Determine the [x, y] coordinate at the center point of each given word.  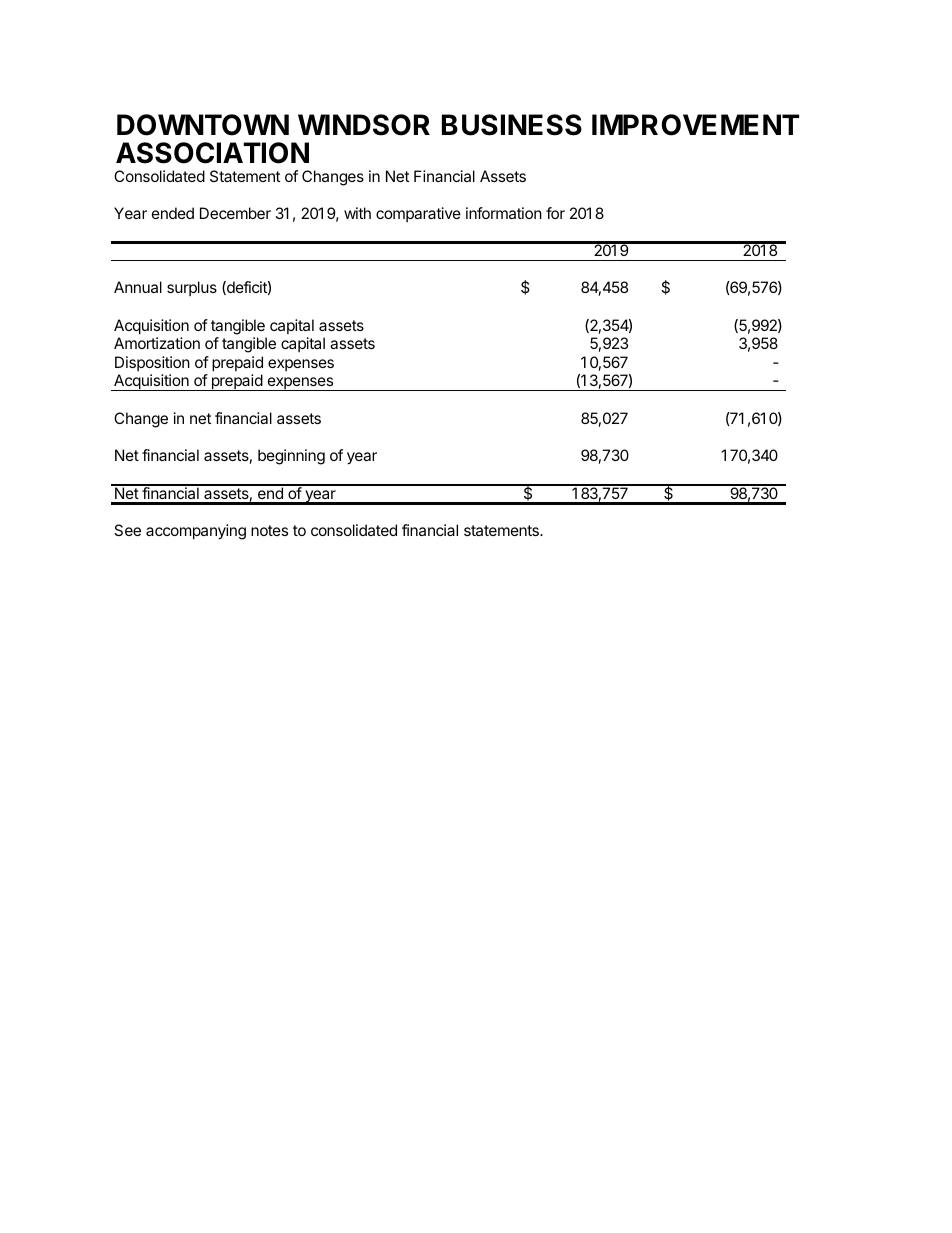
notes [269, 530]
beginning [291, 457]
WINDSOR [364, 125]
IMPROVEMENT [695, 125]
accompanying [196, 532]
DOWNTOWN [203, 125]
